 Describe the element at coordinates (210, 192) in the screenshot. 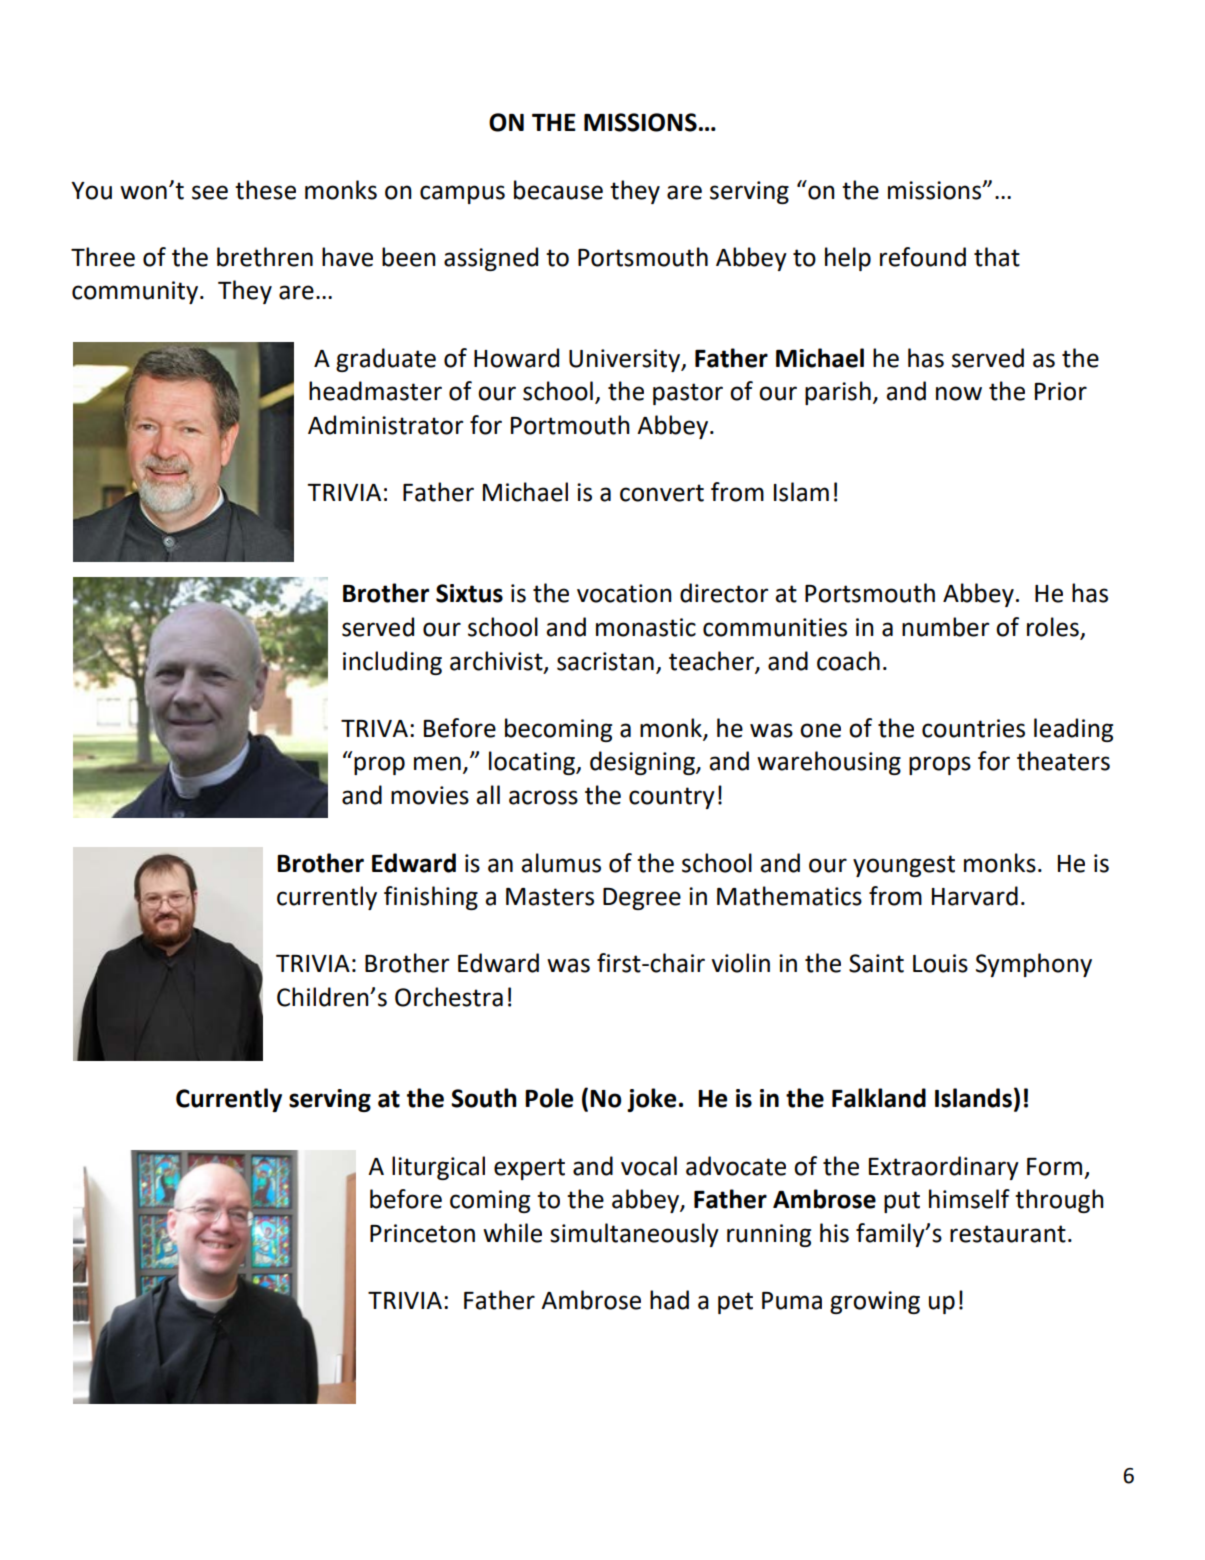

I see `see` at that location.
